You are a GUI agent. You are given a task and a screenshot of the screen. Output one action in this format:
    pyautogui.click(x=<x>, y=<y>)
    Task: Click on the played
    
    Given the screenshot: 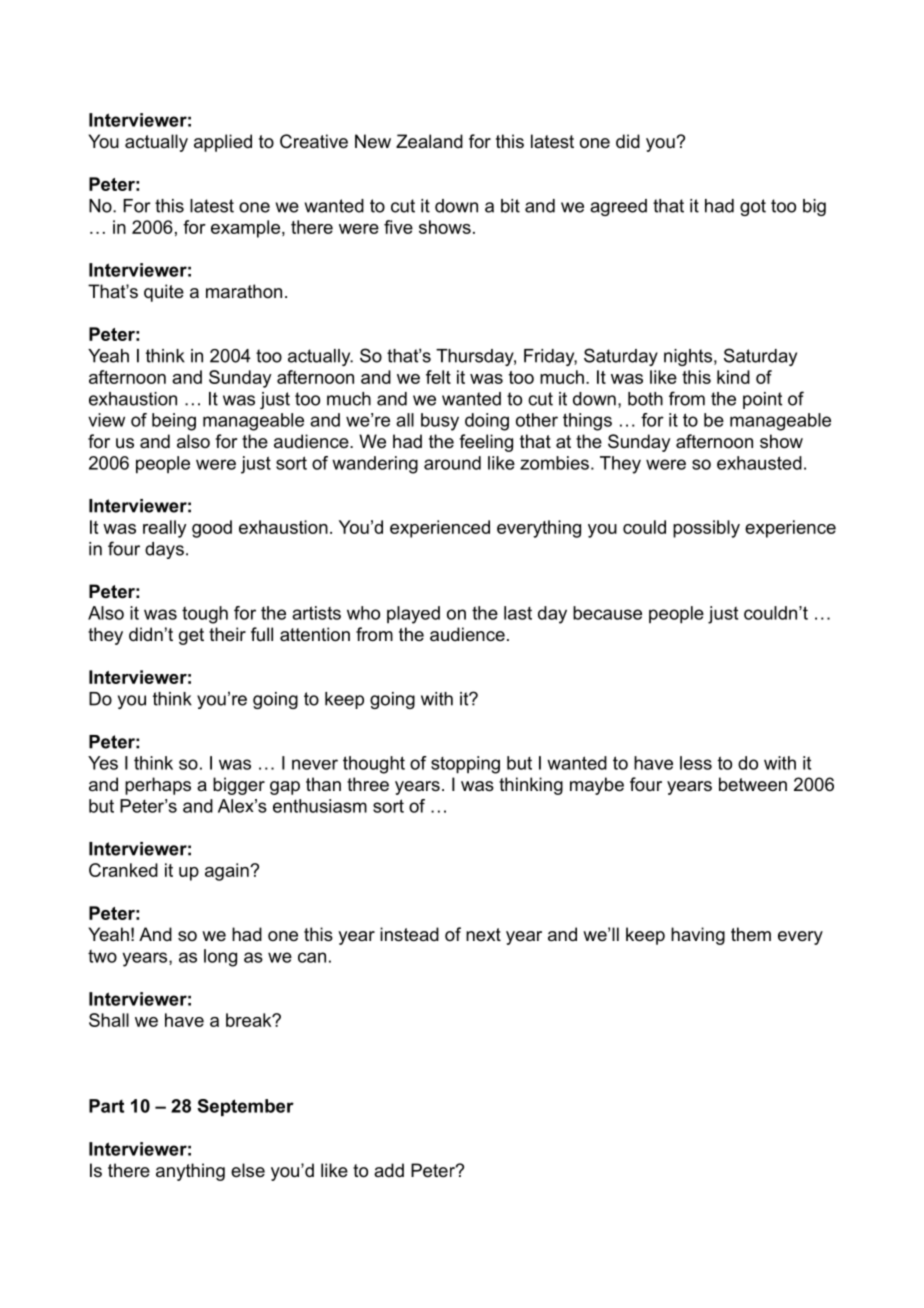 What is the action you would take?
    pyautogui.click(x=413, y=615)
